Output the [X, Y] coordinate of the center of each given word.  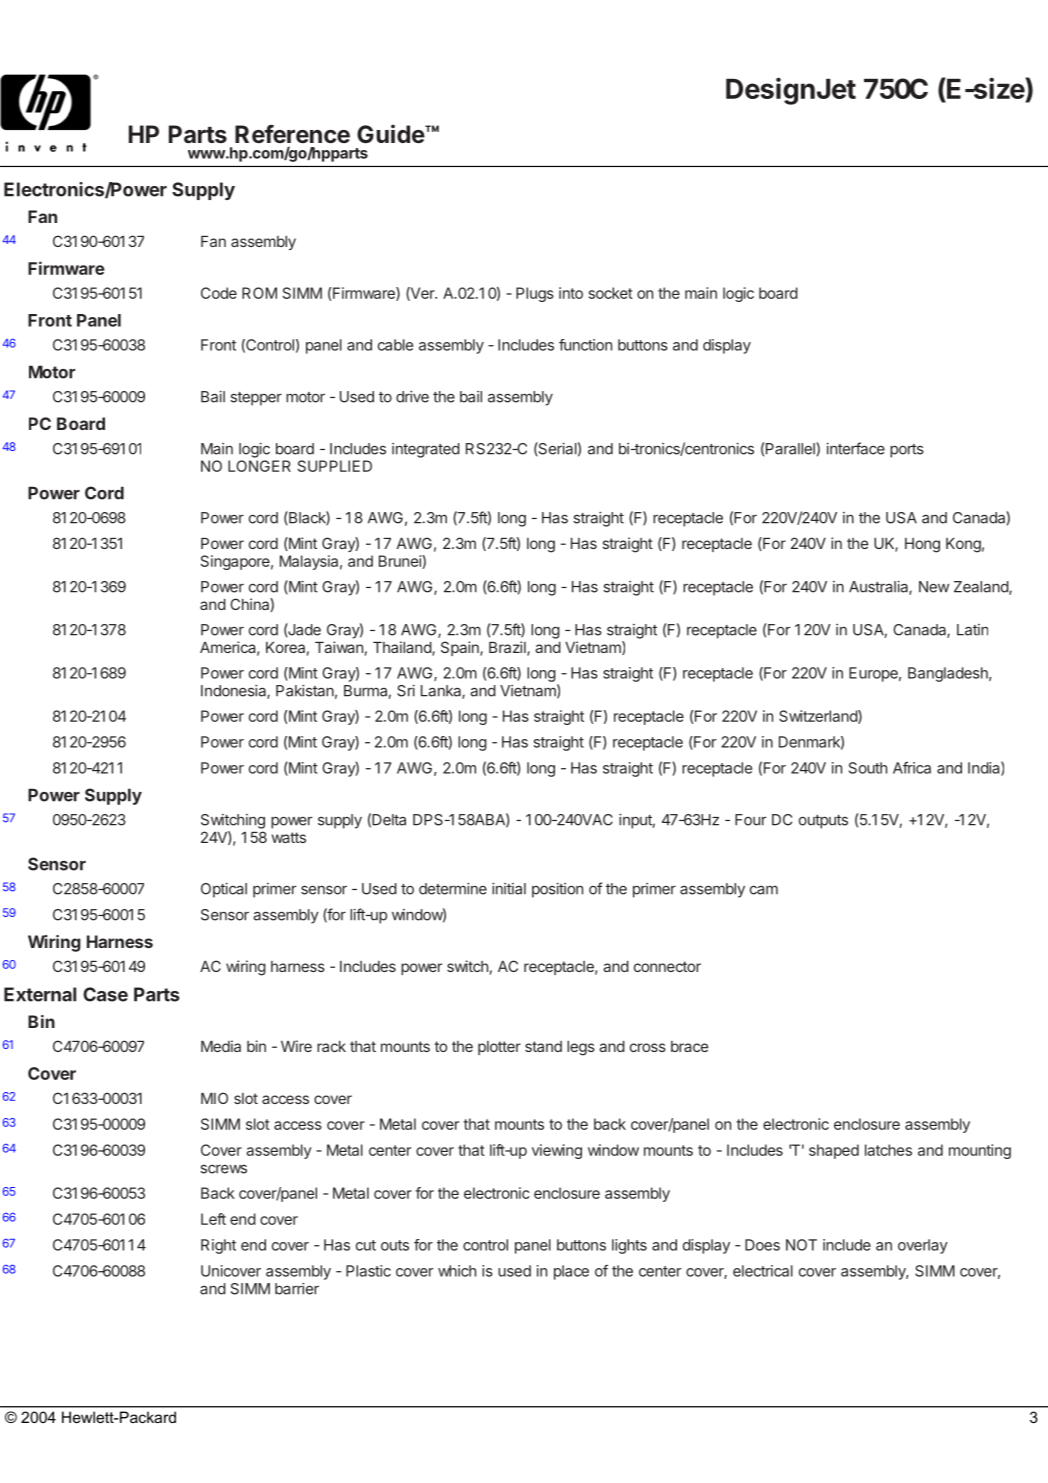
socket [611, 293]
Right [218, 1246]
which [457, 1271]
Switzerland [819, 717]
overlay [923, 1246]
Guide [391, 133]
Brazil [508, 648]
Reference [292, 134]
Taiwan [339, 647]
